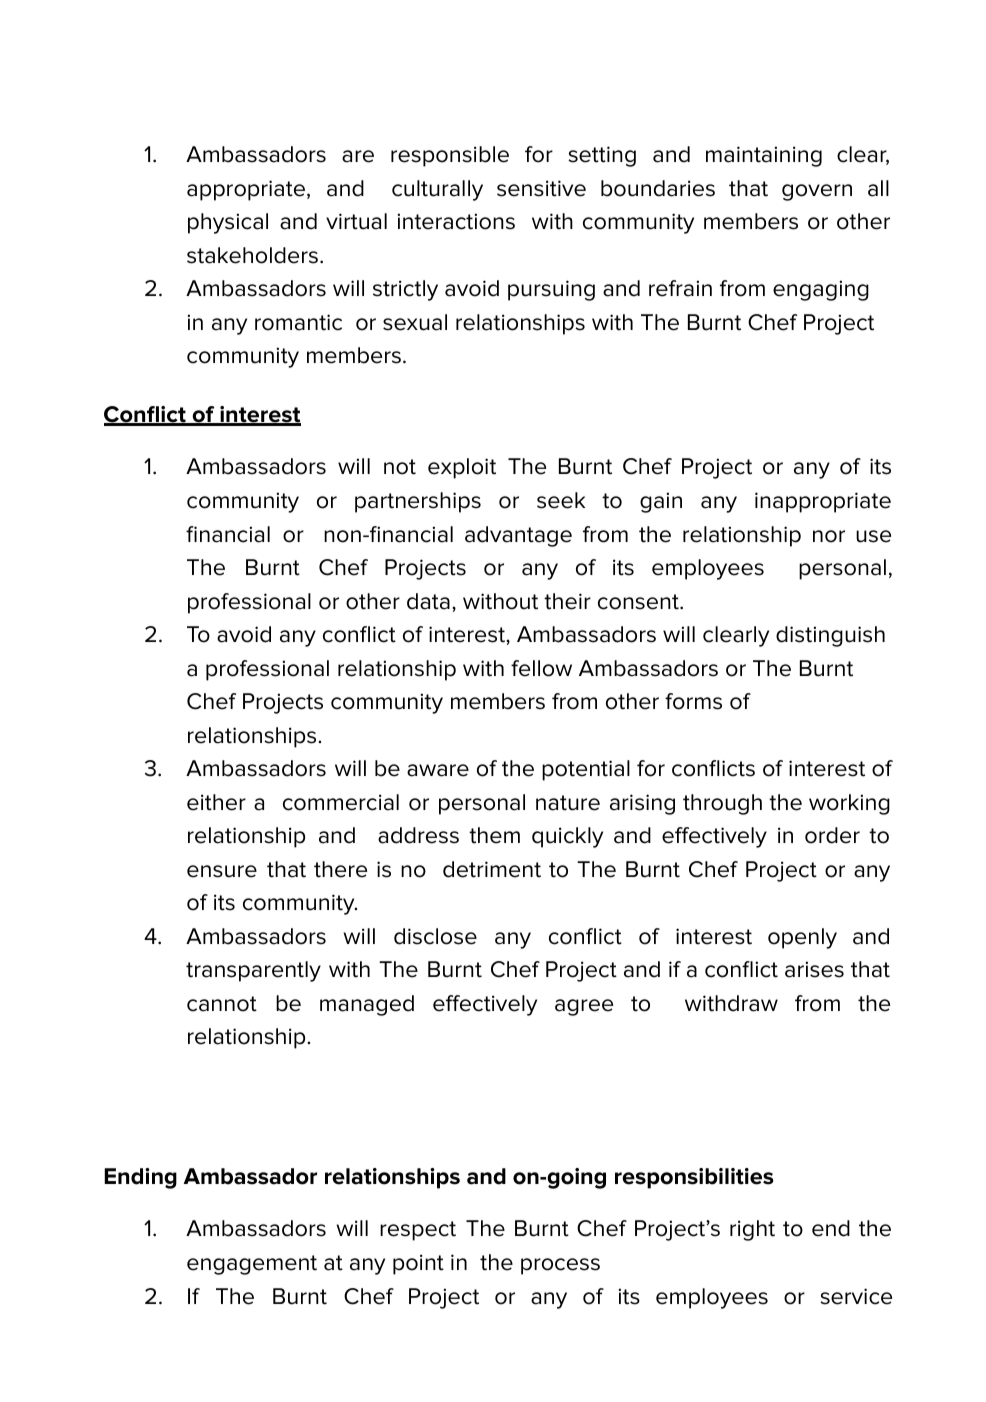  What do you see at coordinates (494, 835) in the screenshot?
I see `them` at bounding box center [494, 835].
